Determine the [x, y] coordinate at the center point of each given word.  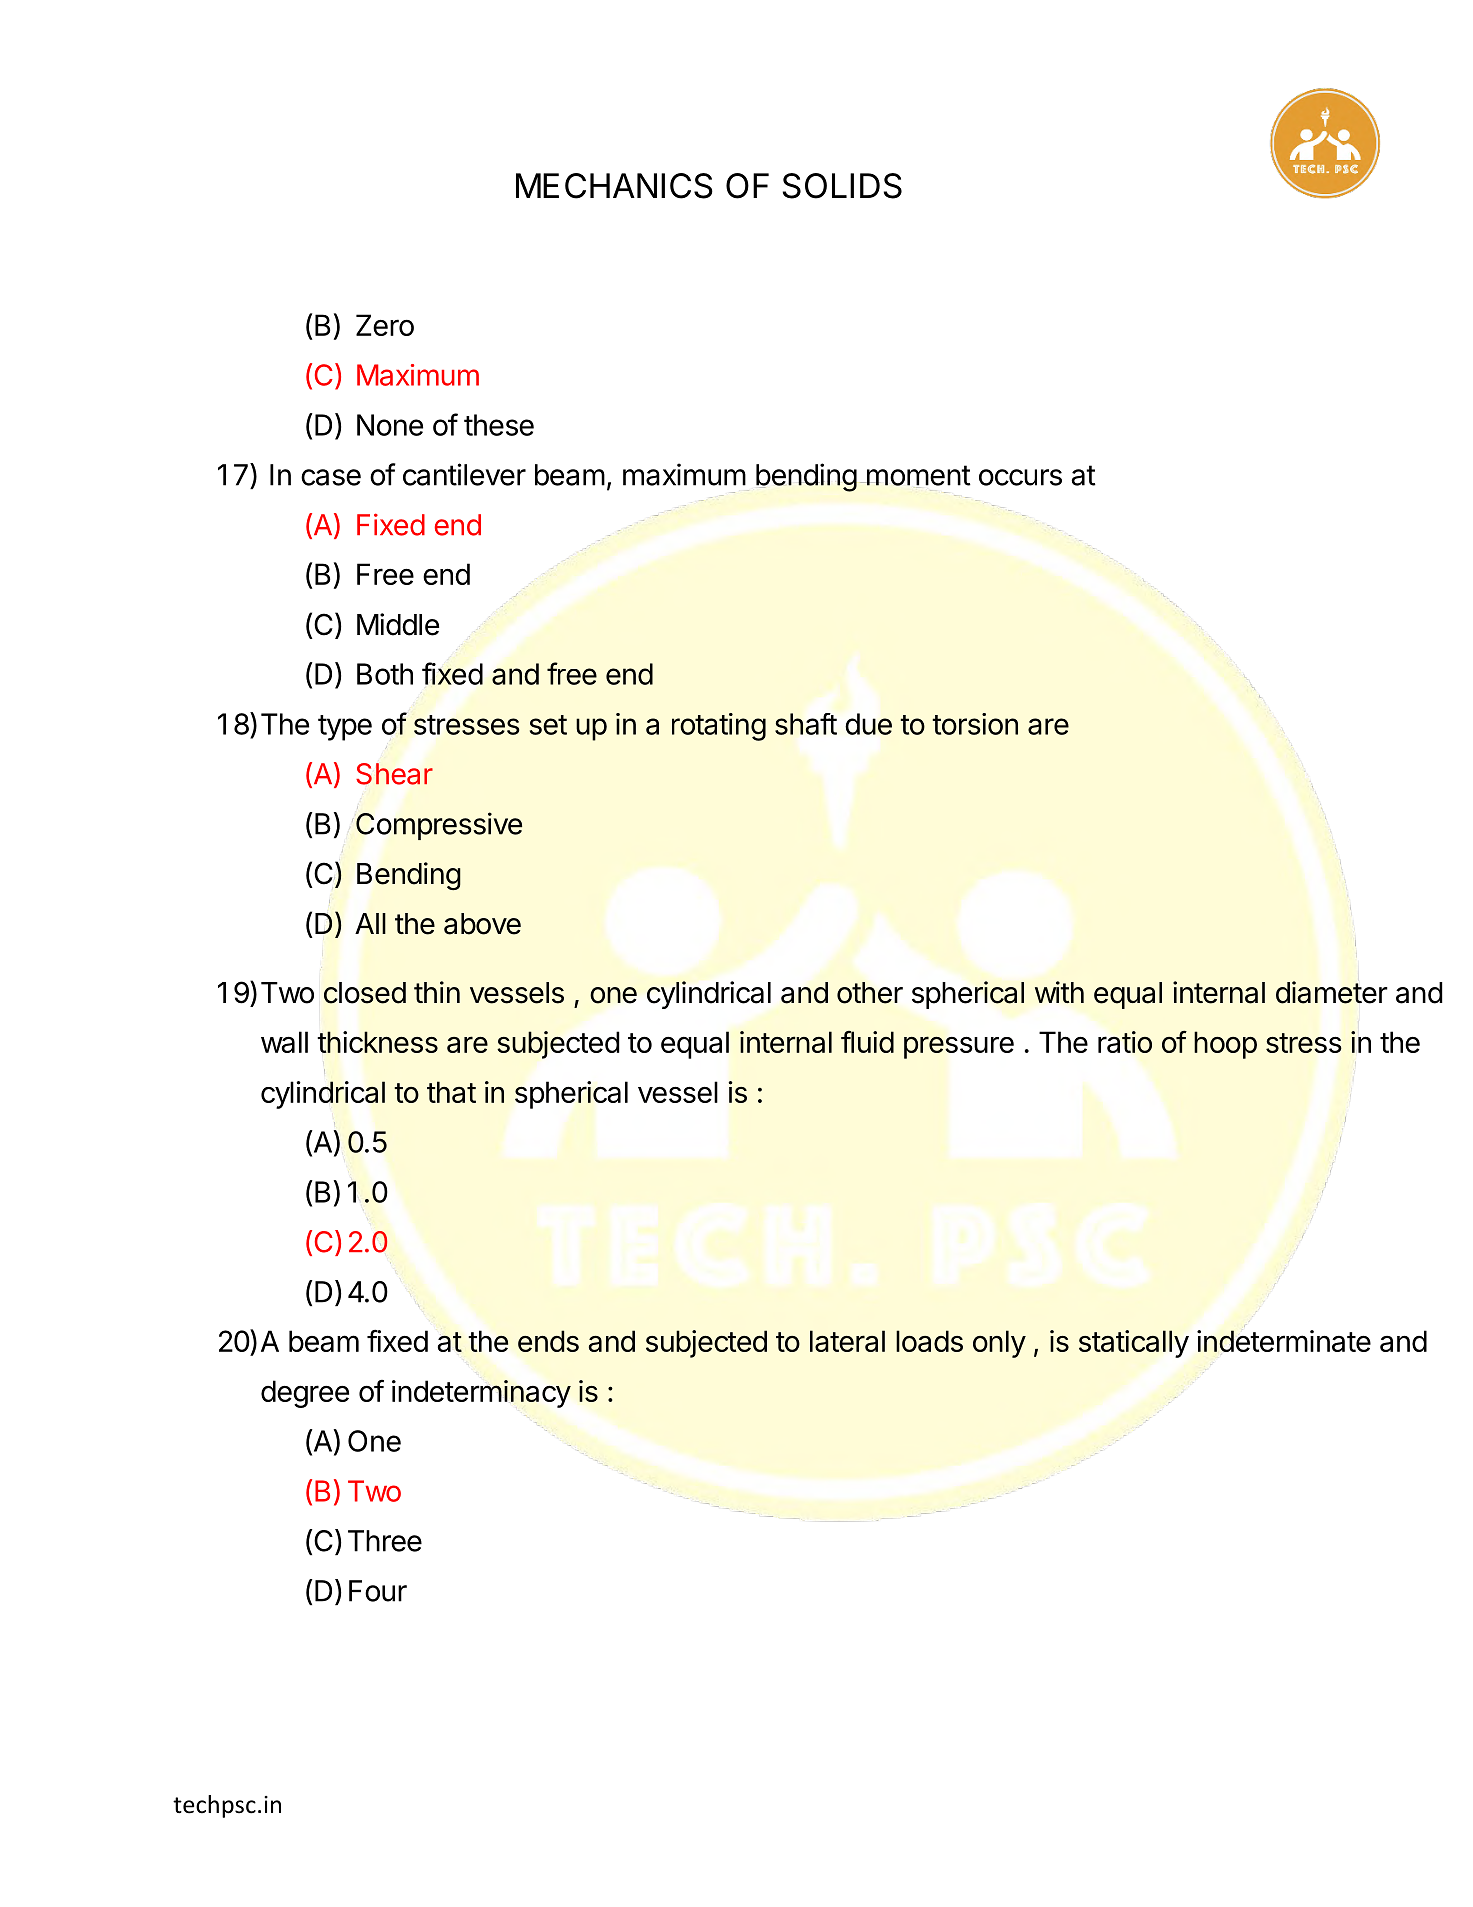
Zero [385, 325]
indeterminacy [481, 1394]
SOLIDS [842, 186]
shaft [806, 724]
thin [437, 992]
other [870, 993]
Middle [398, 624]
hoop [1225, 1045]
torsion [975, 724]
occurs [1020, 477]
